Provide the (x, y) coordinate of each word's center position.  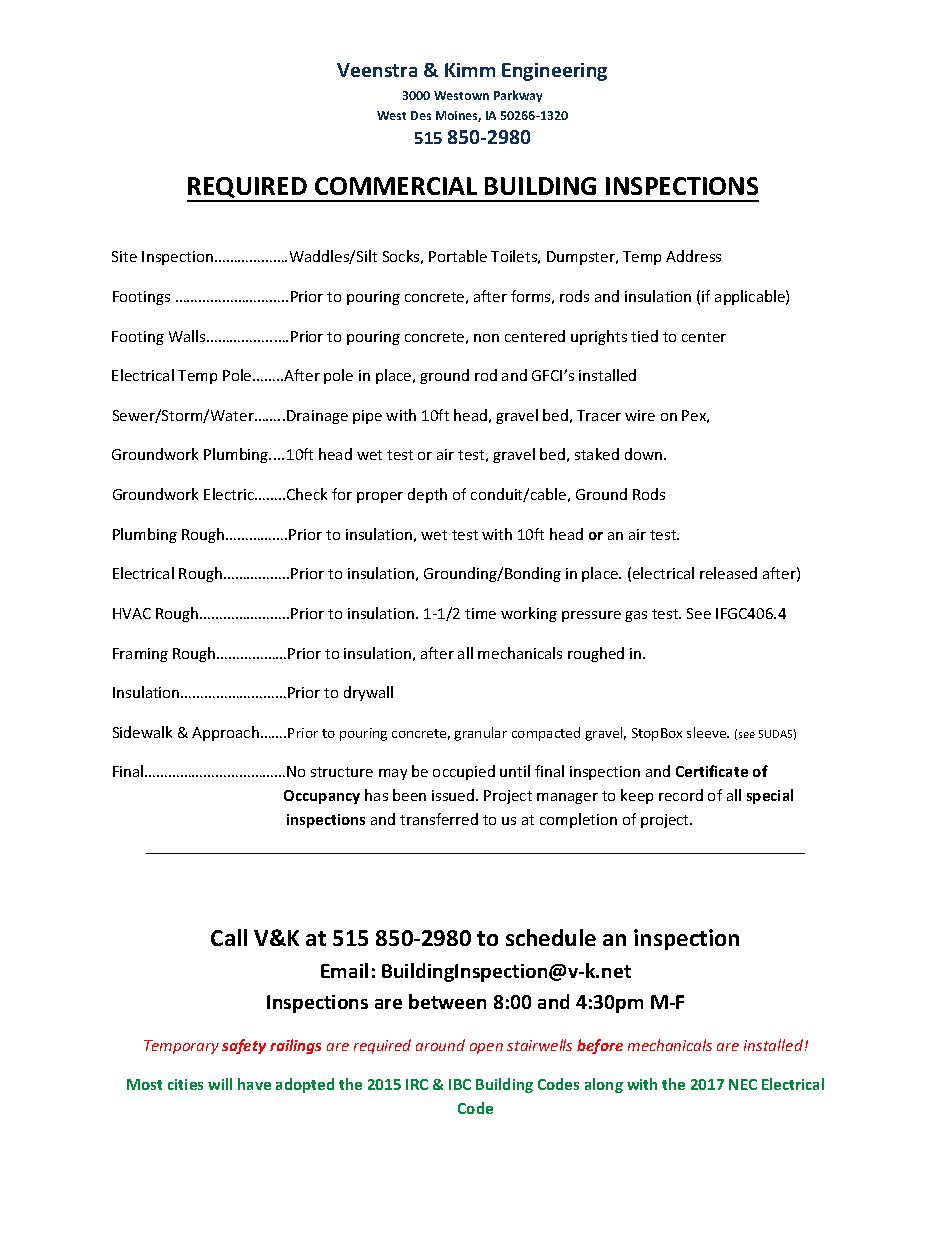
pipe (367, 417)
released (728, 573)
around (440, 1045)
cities (185, 1084)
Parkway (518, 96)
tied (644, 336)
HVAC (132, 613)
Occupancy (322, 797)
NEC (743, 1084)
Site (124, 256)
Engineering (554, 72)
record (681, 795)
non (486, 338)
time (480, 613)
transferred (439, 819)
